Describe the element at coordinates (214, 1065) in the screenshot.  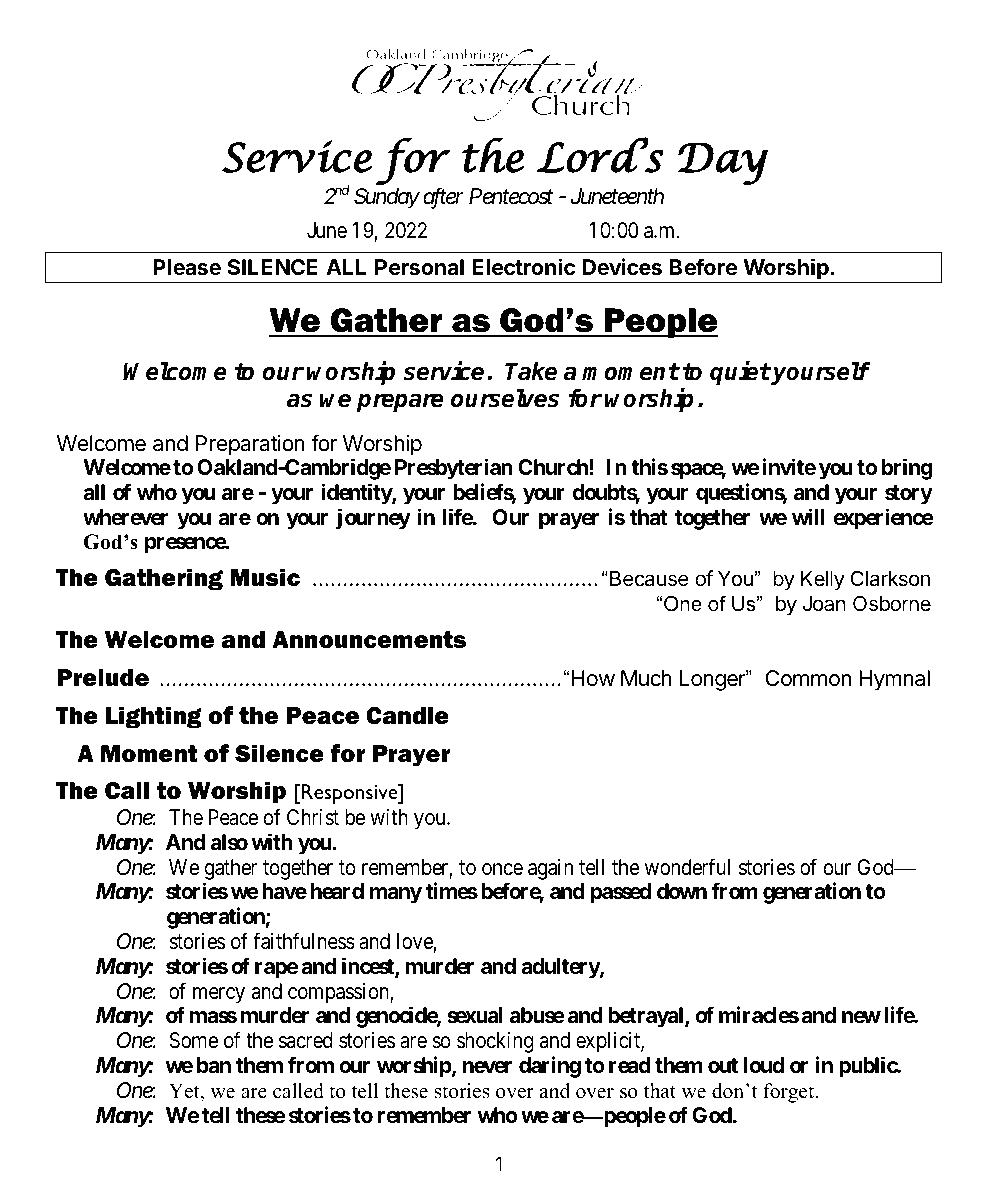
I see `ban` at that location.
